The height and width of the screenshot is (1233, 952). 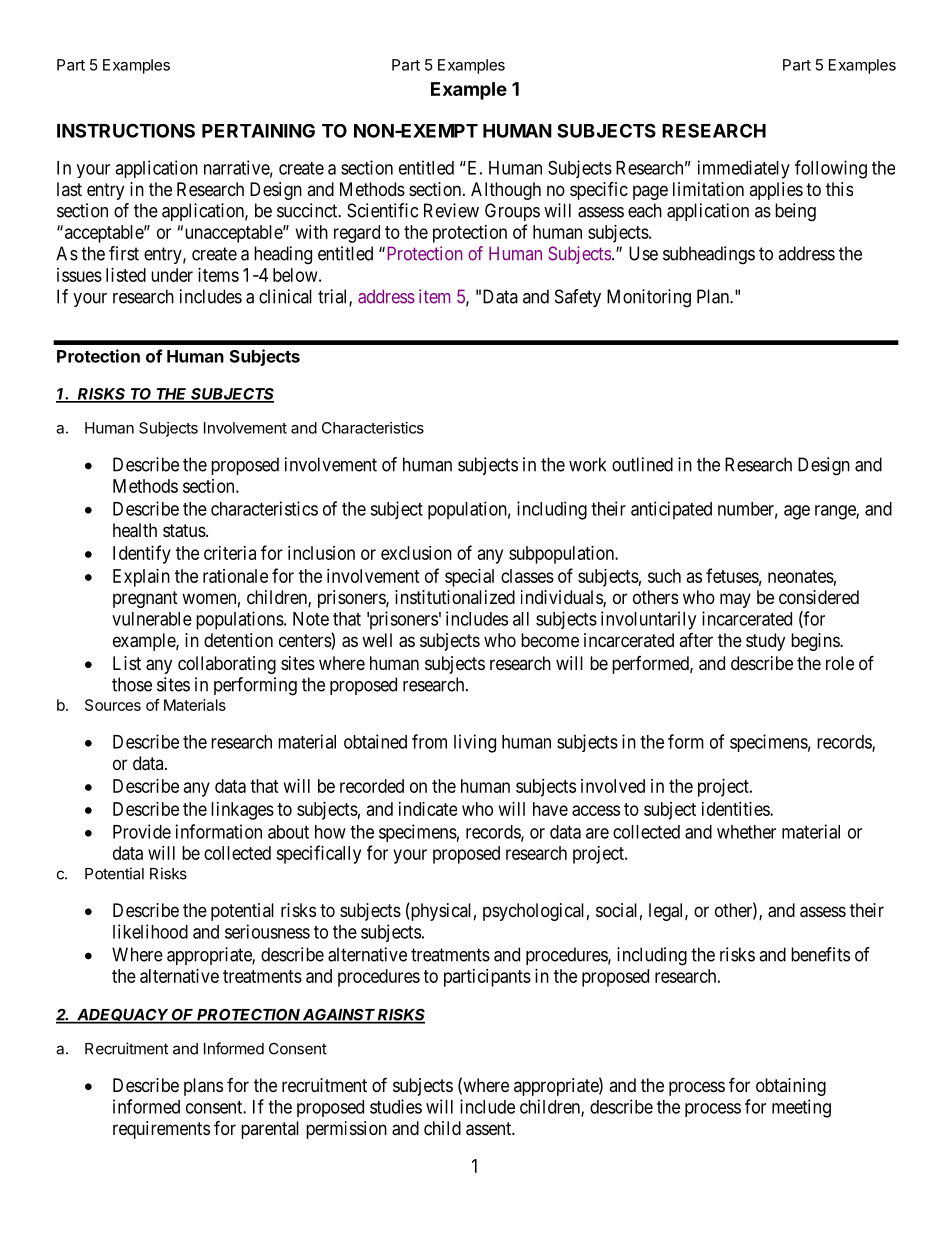 What do you see at coordinates (746, 832) in the screenshot?
I see `whether` at bounding box center [746, 832].
